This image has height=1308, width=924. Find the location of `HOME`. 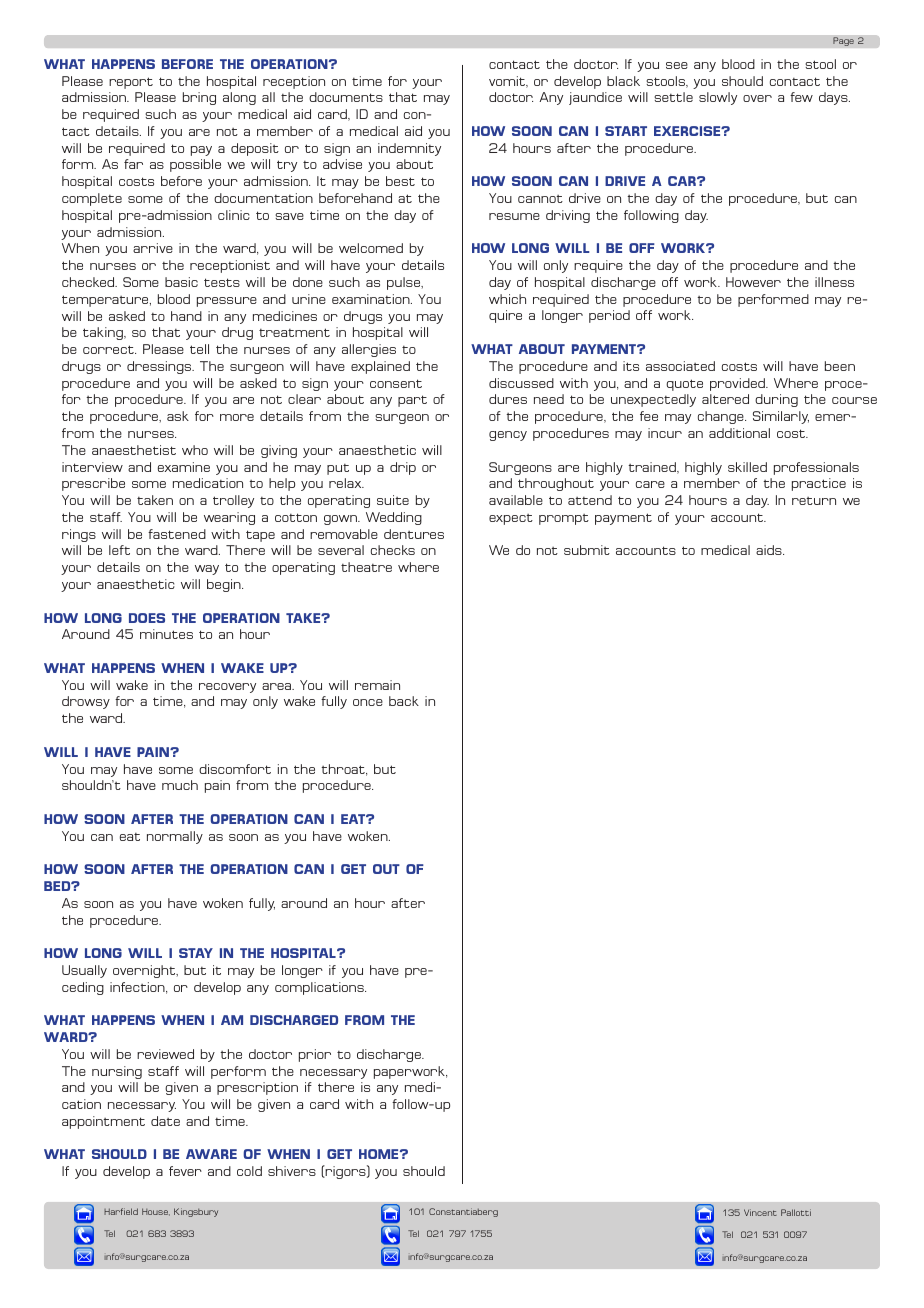

HOME is located at coordinates (380, 1154).
